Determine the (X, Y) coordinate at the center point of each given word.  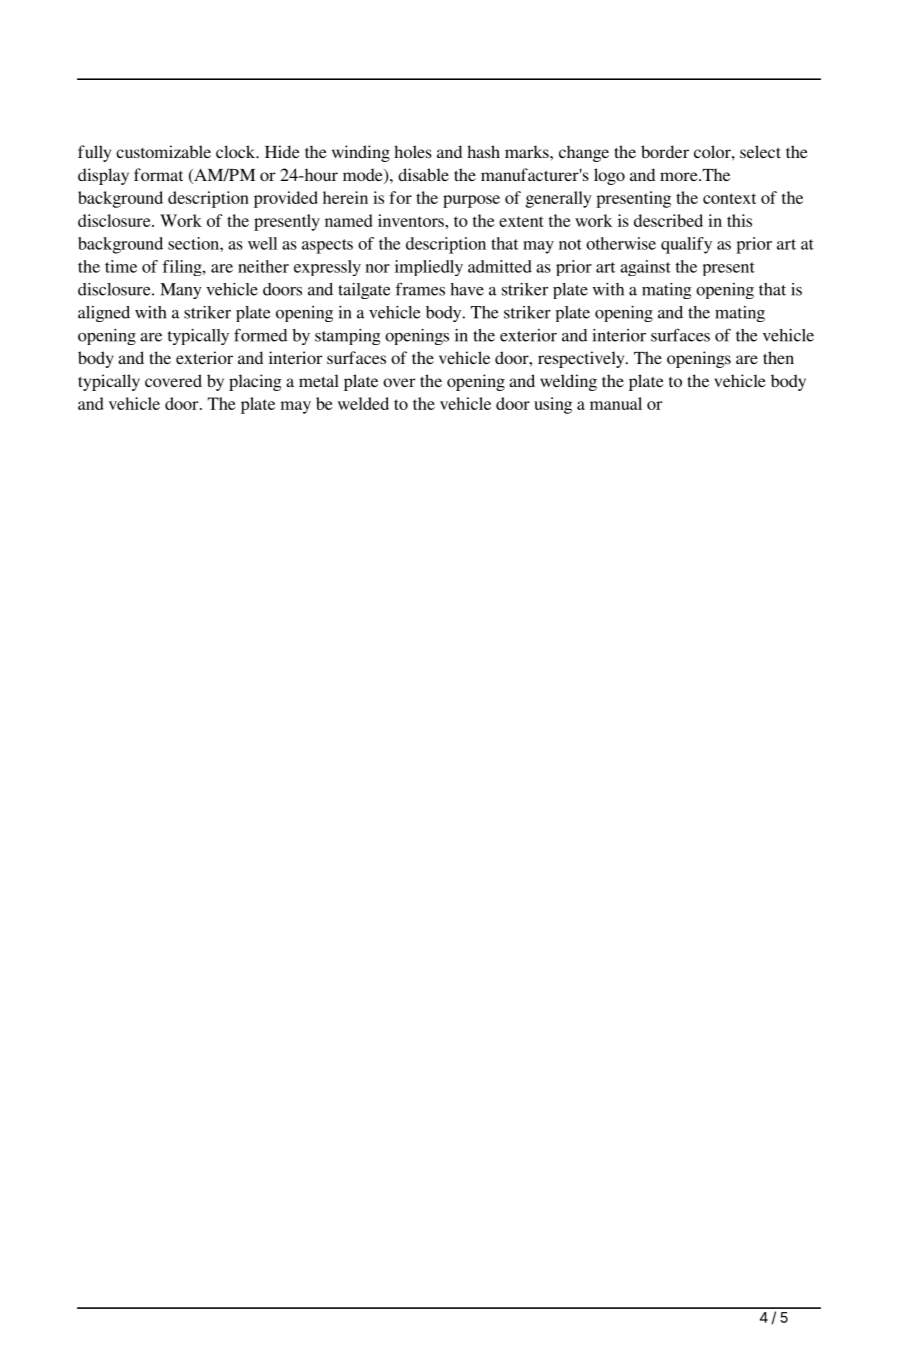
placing (255, 382)
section (194, 243)
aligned (104, 314)
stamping (348, 337)
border (665, 151)
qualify (686, 245)
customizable (163, 151)
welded (363, 403)
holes (413, 151)
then (778, 357)
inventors (412, 220)
